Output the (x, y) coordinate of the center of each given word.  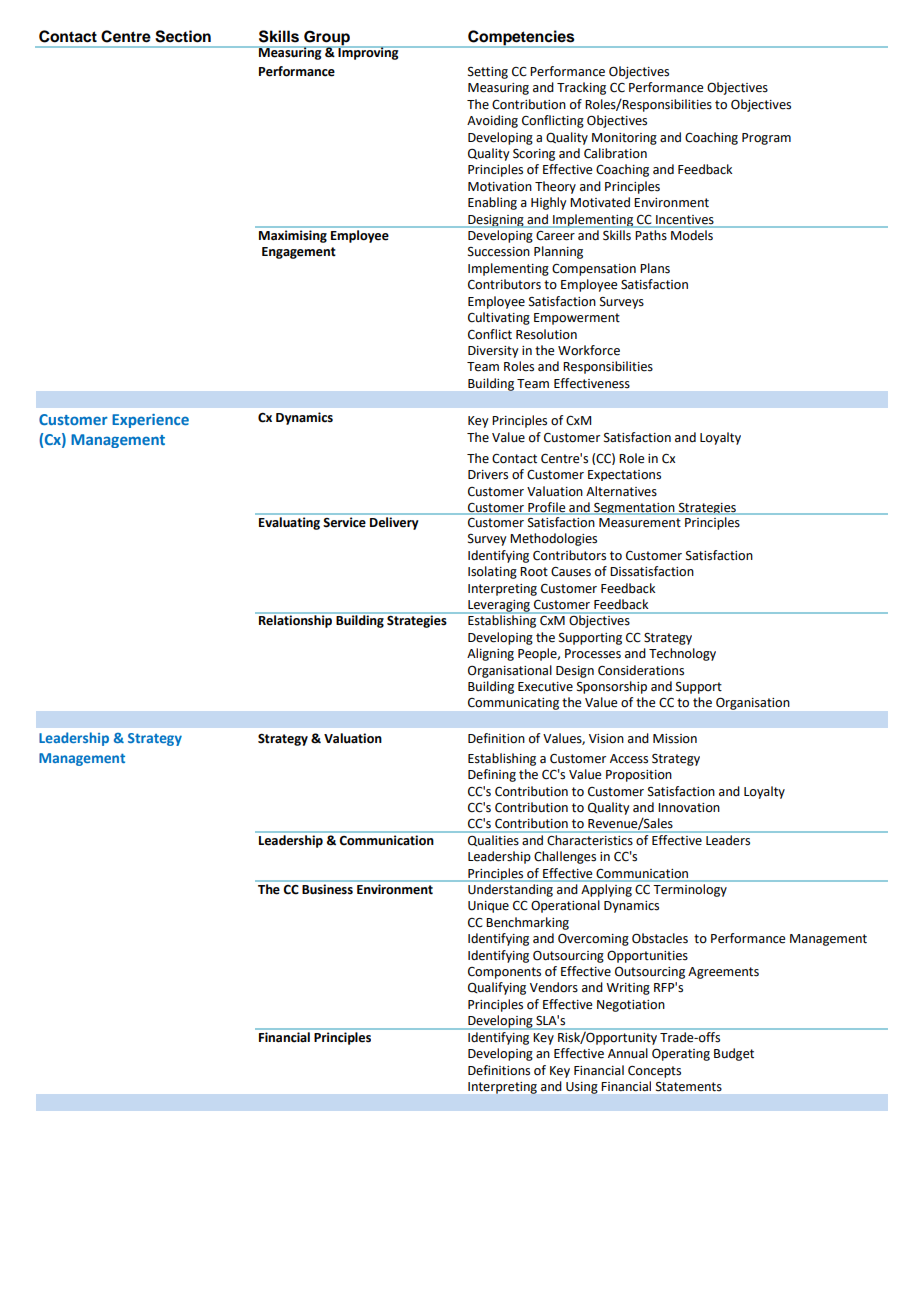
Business (327, 889)
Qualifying (497, 988)
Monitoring (624, 139)
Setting (488, 73)
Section (183, 36)
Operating (681, 1054)
